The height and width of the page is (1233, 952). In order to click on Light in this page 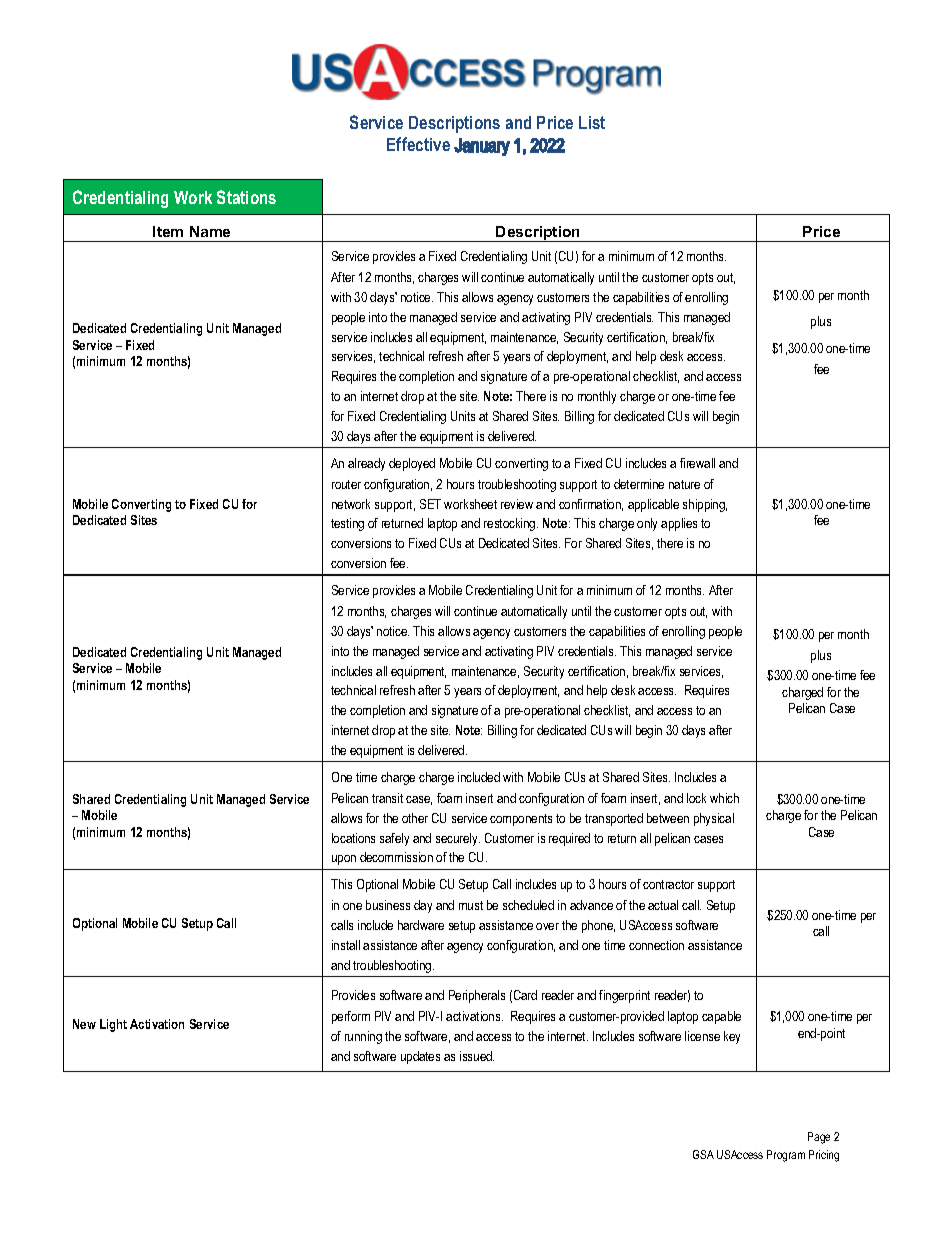, I will do `click(113, 1025)`.
